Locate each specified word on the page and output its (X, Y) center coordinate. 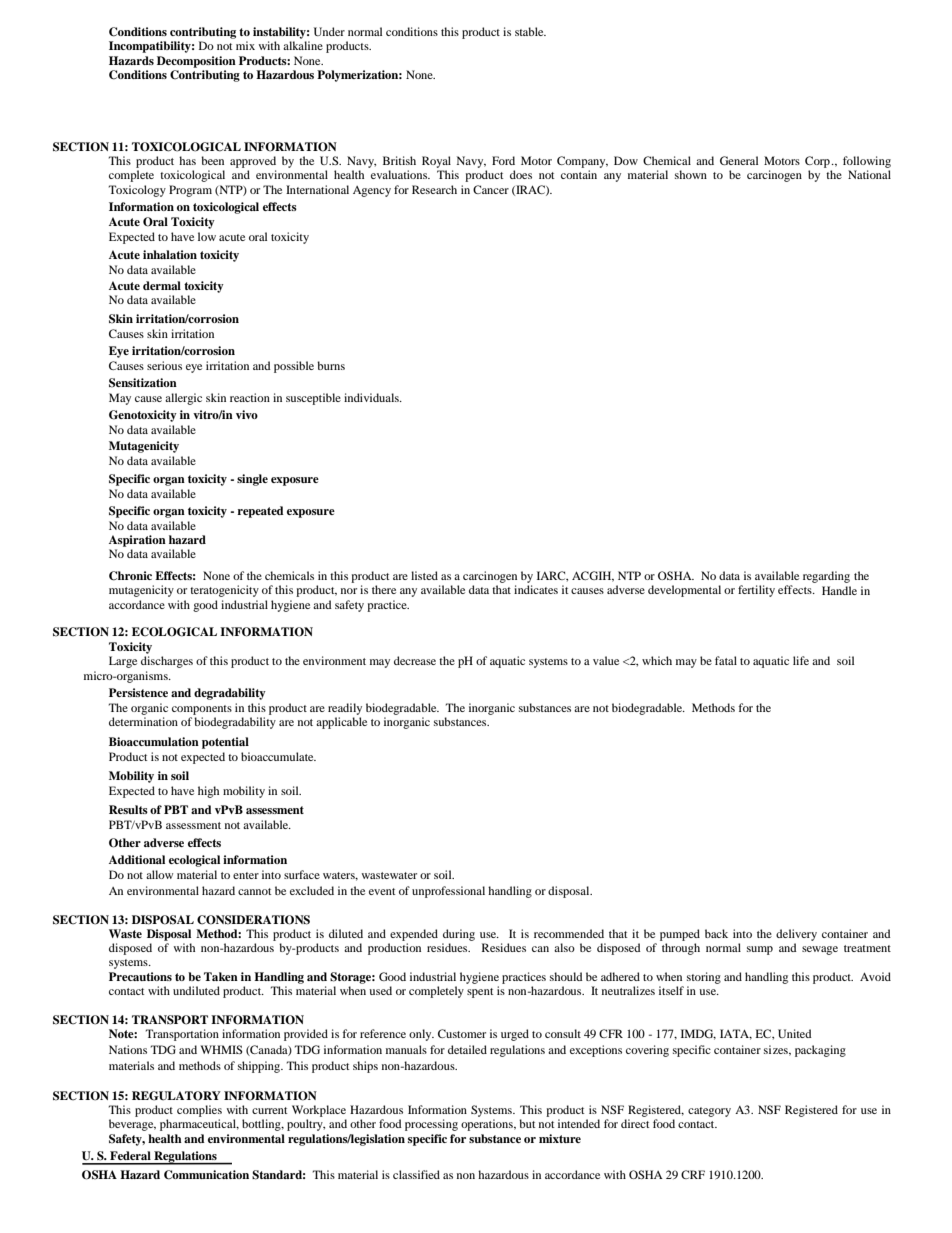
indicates (536, 589)
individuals (372, 397)
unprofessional (448, 892)
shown (691, 174)
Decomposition (196, 62)
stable (530, 31)
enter (246, 875)
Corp (817, 162)
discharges (167, 662)
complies (199, 1111)
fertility (756, 591)
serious (164, 365)
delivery (796, 935)
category (709, 1112)
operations (488, 1125)
